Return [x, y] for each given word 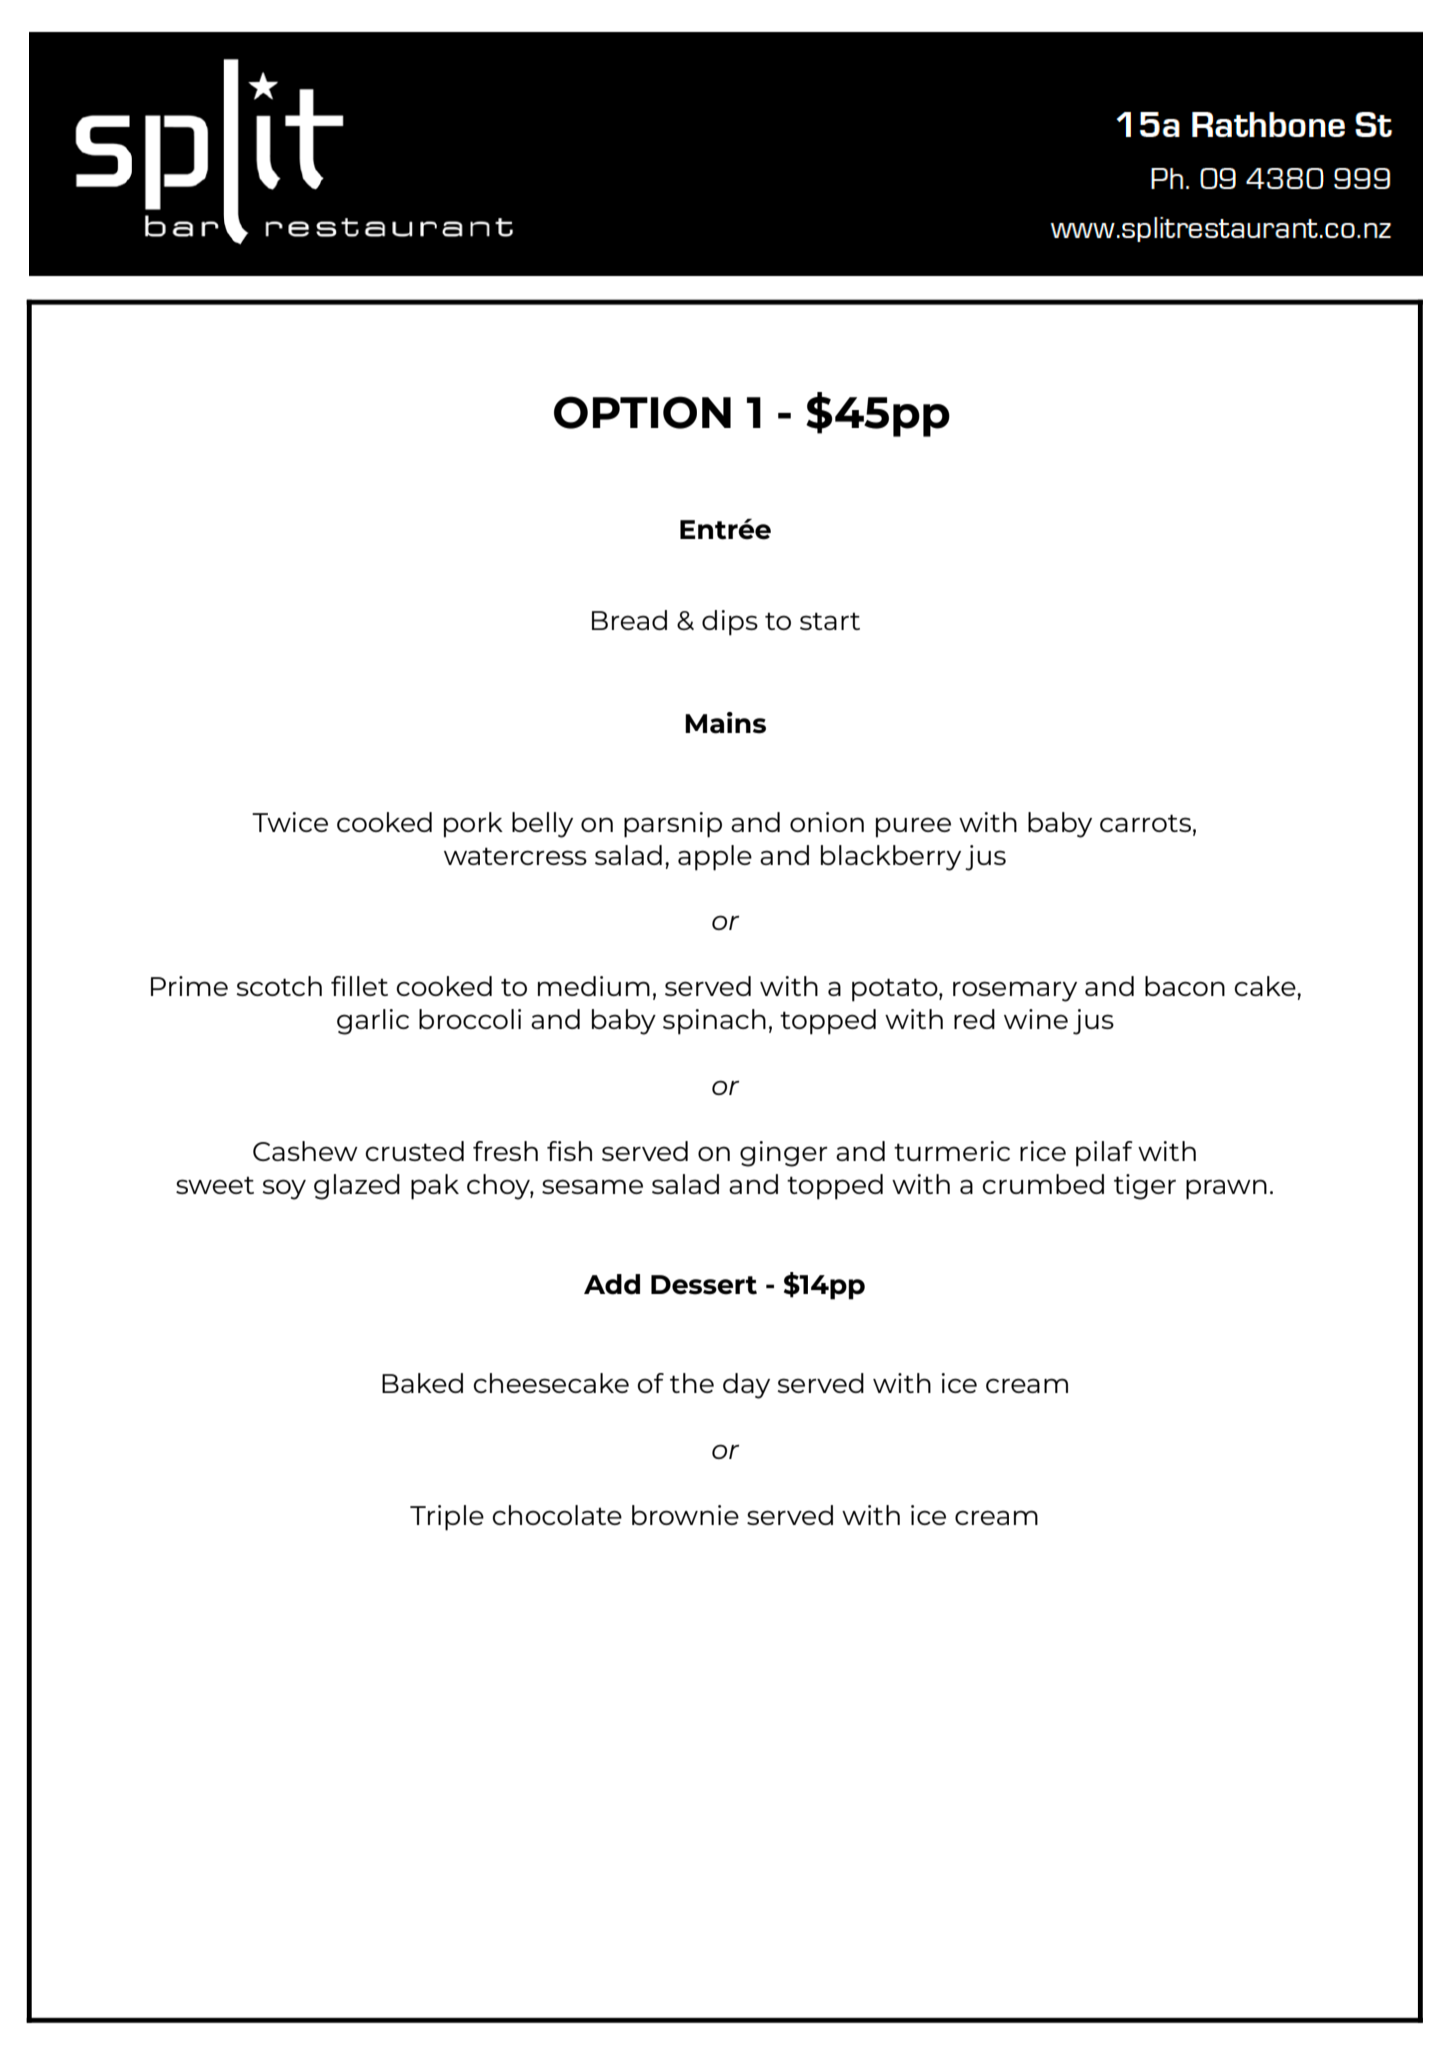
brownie [685, 1515]
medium [594, 986]
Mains [725, 723]
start [830, 621]
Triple [447, 1518]
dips [730, 623]
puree [913, 827]
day [746, 1386]
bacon [1185, 986]
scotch [279, 986]
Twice [290, 822]
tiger [1145, 1187]
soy [284, 1189]
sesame [592, 1186]
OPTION [642, 412]
